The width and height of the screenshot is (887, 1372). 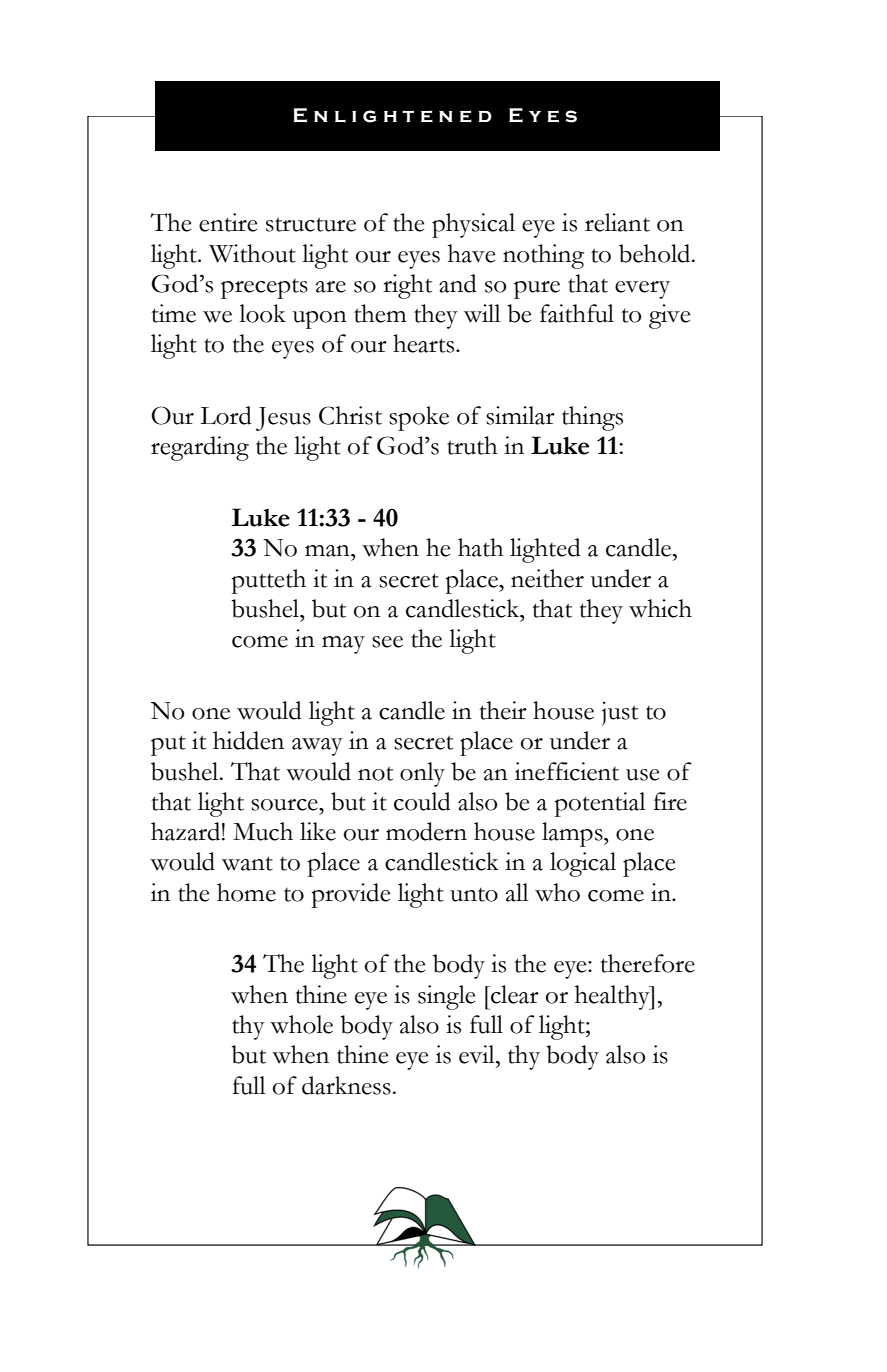 What do you see at coordinates (600, 804) in the screenshot?
I see `potential` at bounding box center [600, 804].
